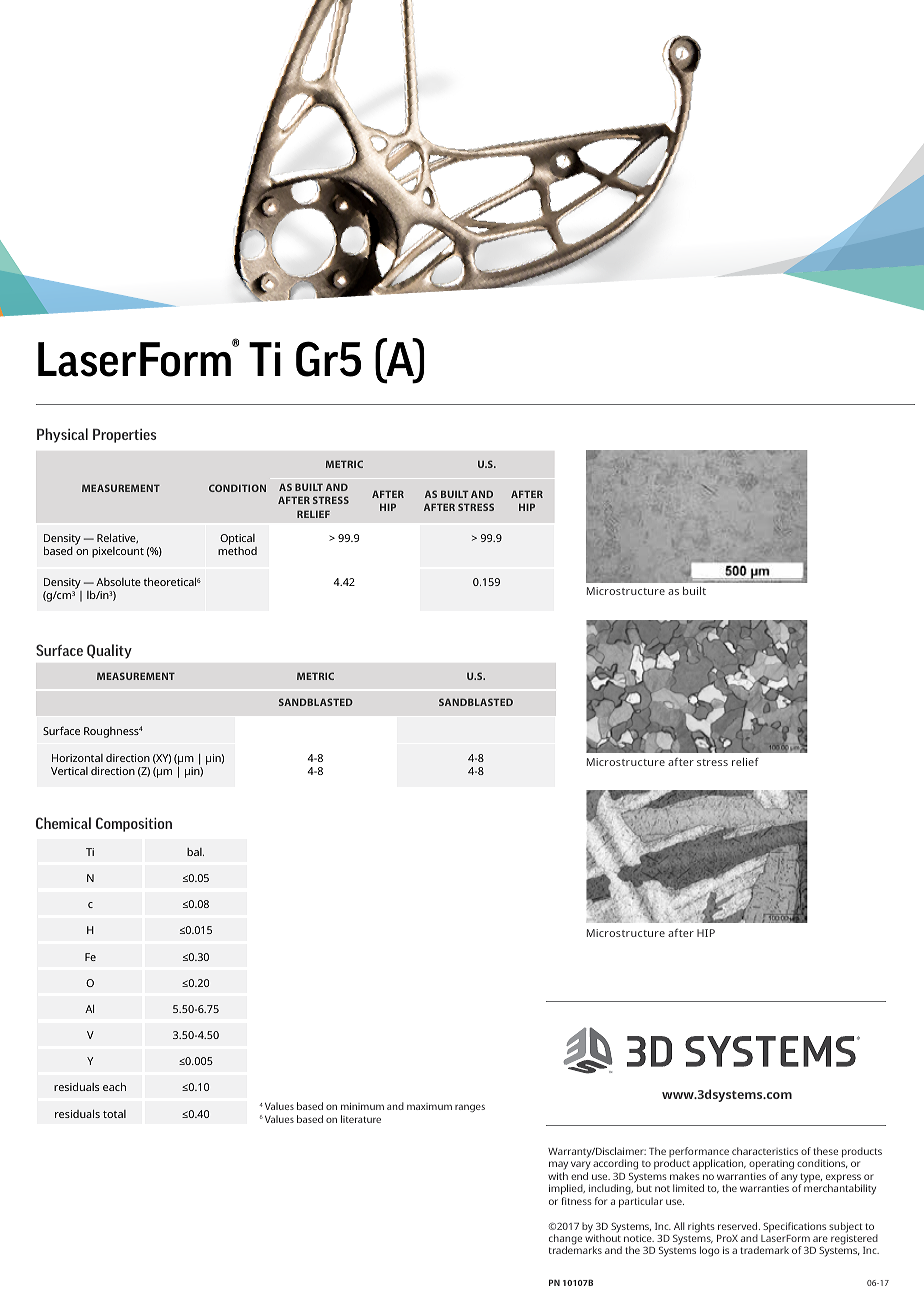 This screenshot has width=924, height=1308. What do you see at coordinates (114, 1114) in the screenshot?
I see `total` at bounding box center [114, 1114].
